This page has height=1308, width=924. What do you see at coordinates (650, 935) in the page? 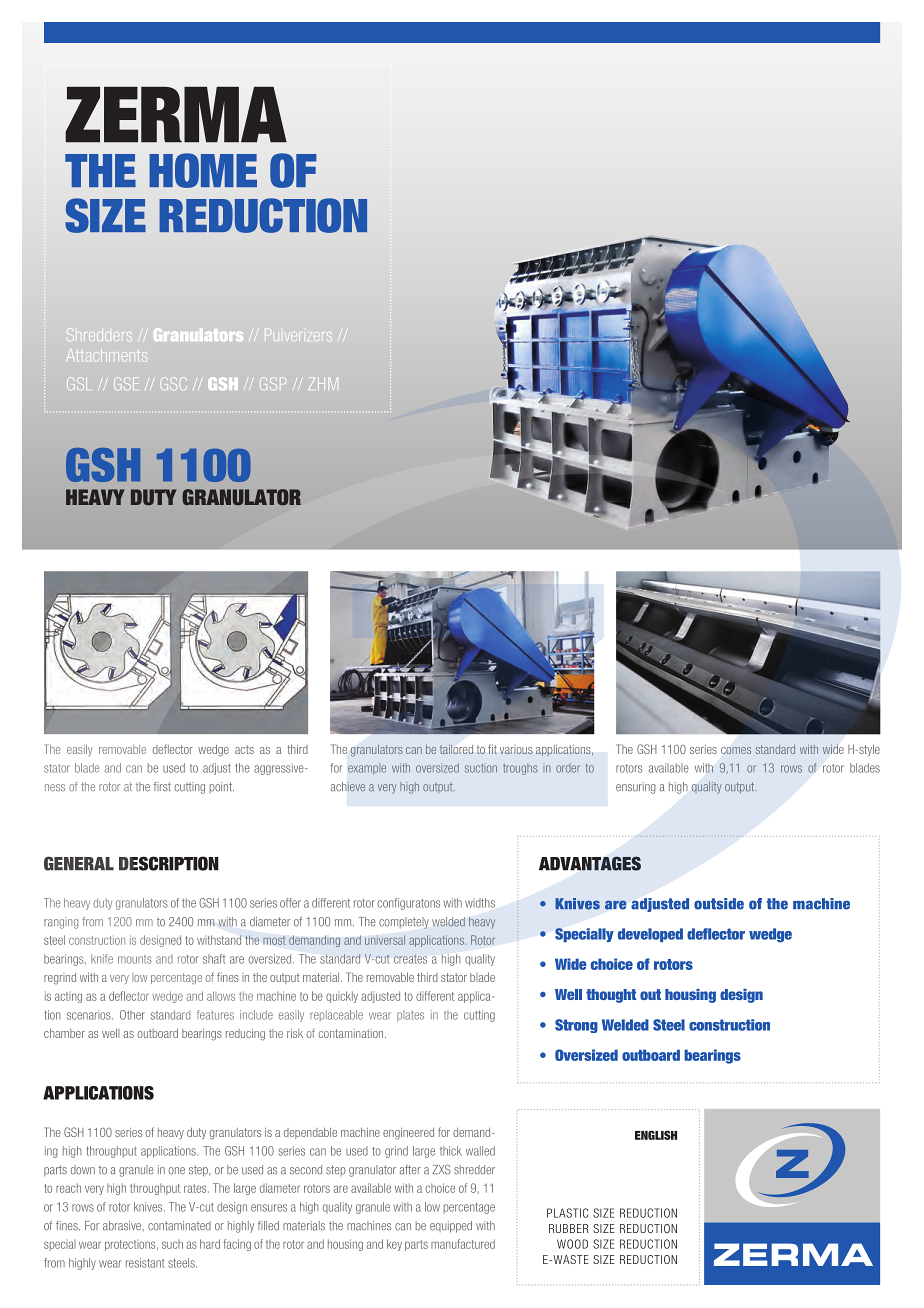
I see `developed` at bounding box center [650, 935].
